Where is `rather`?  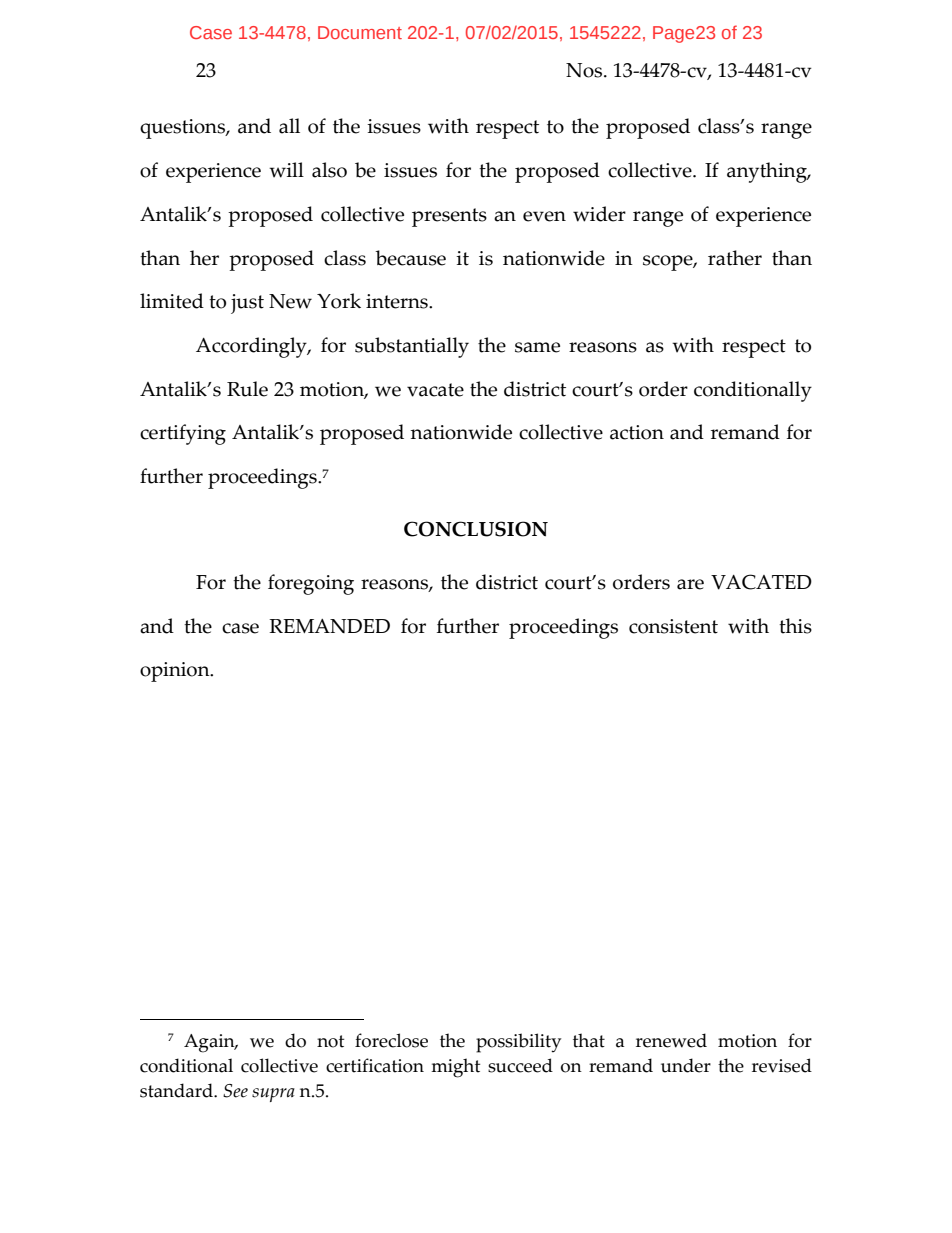 rather is located at coordinates (735, 258).
